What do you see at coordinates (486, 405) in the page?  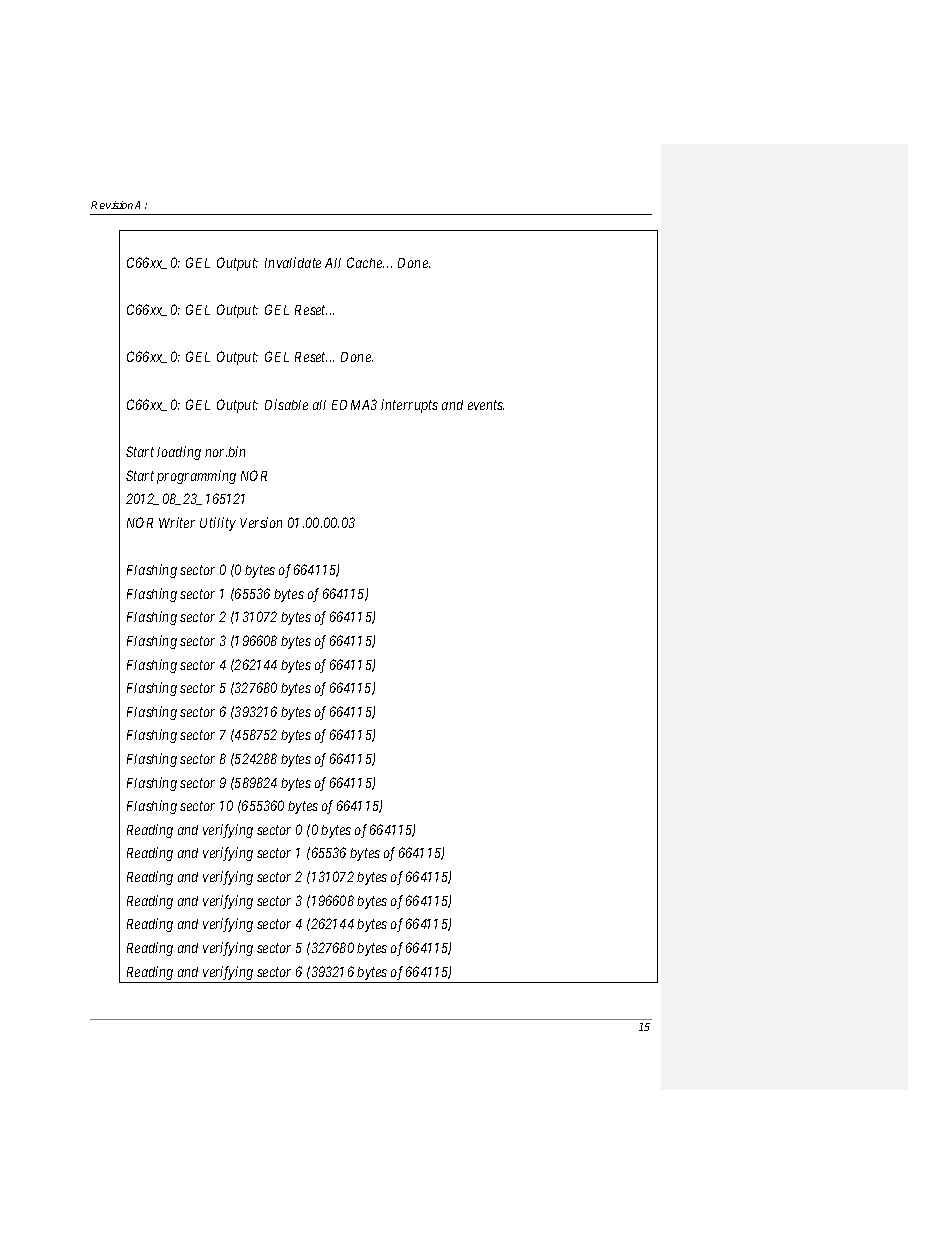 I see `events` at bounding box center [486, 405].
